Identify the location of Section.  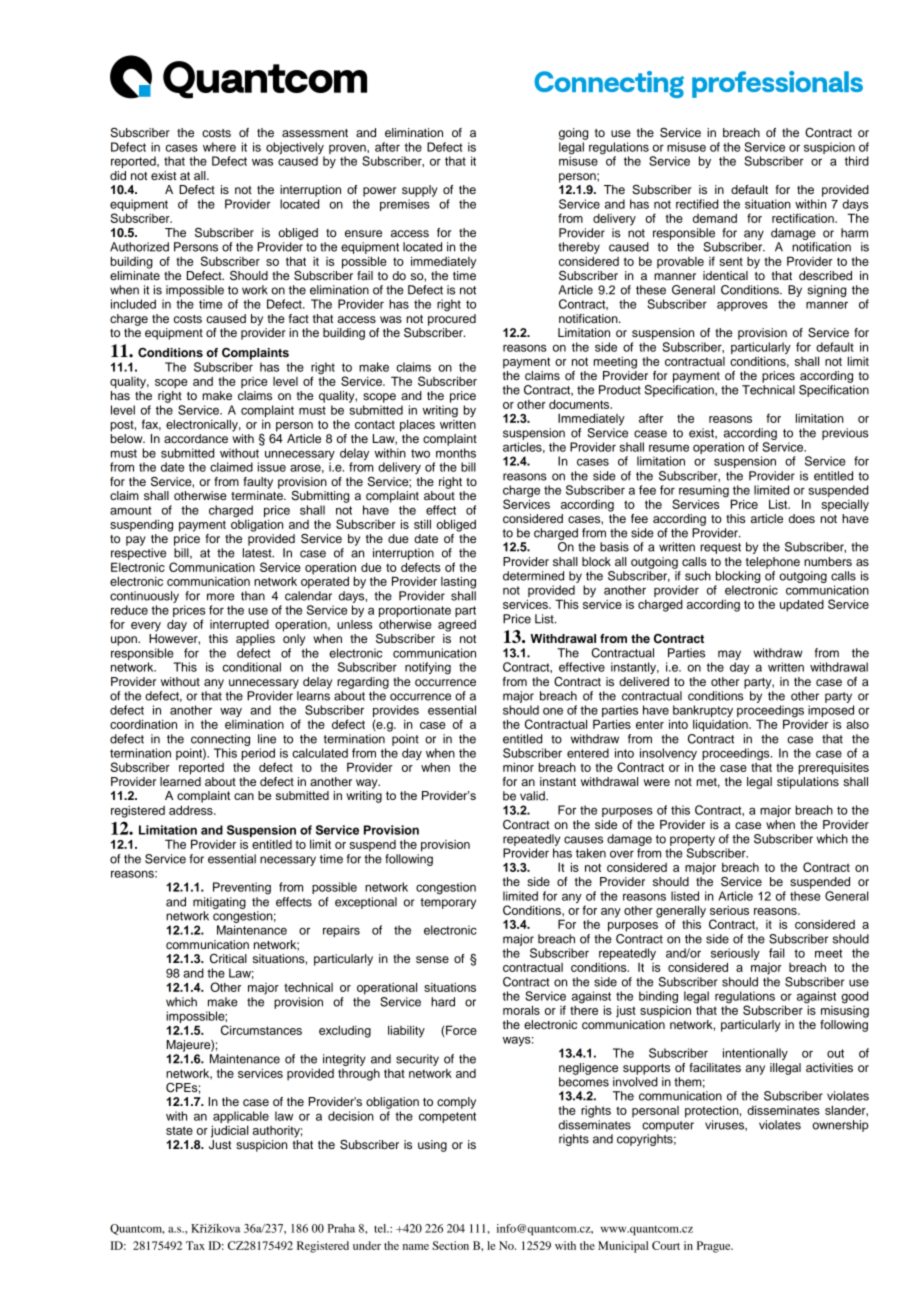
(450, 1245).
